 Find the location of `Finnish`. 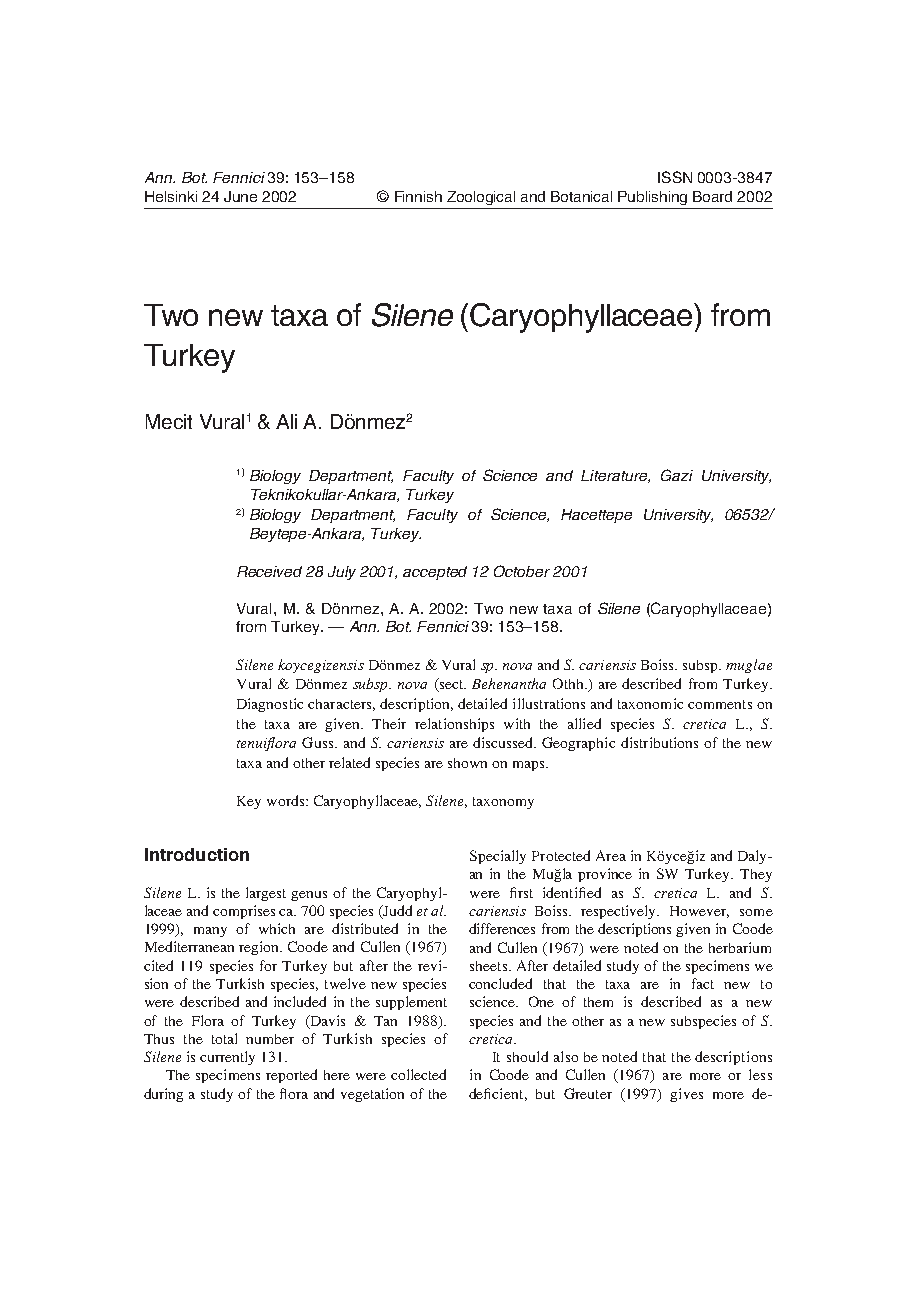

Finnish is located at coordinates (418, 196).
